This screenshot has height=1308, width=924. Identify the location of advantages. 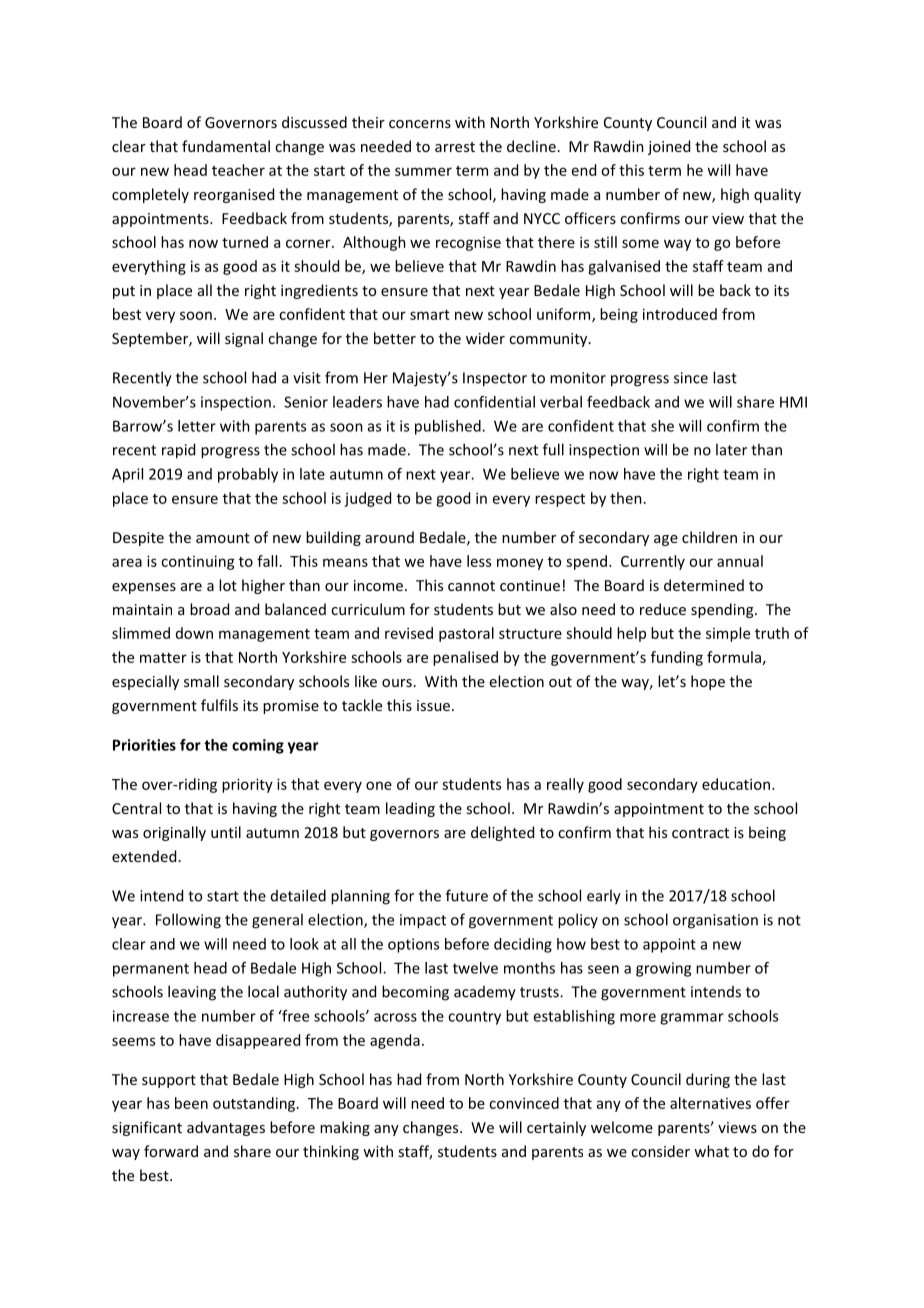
(226, 1128).
